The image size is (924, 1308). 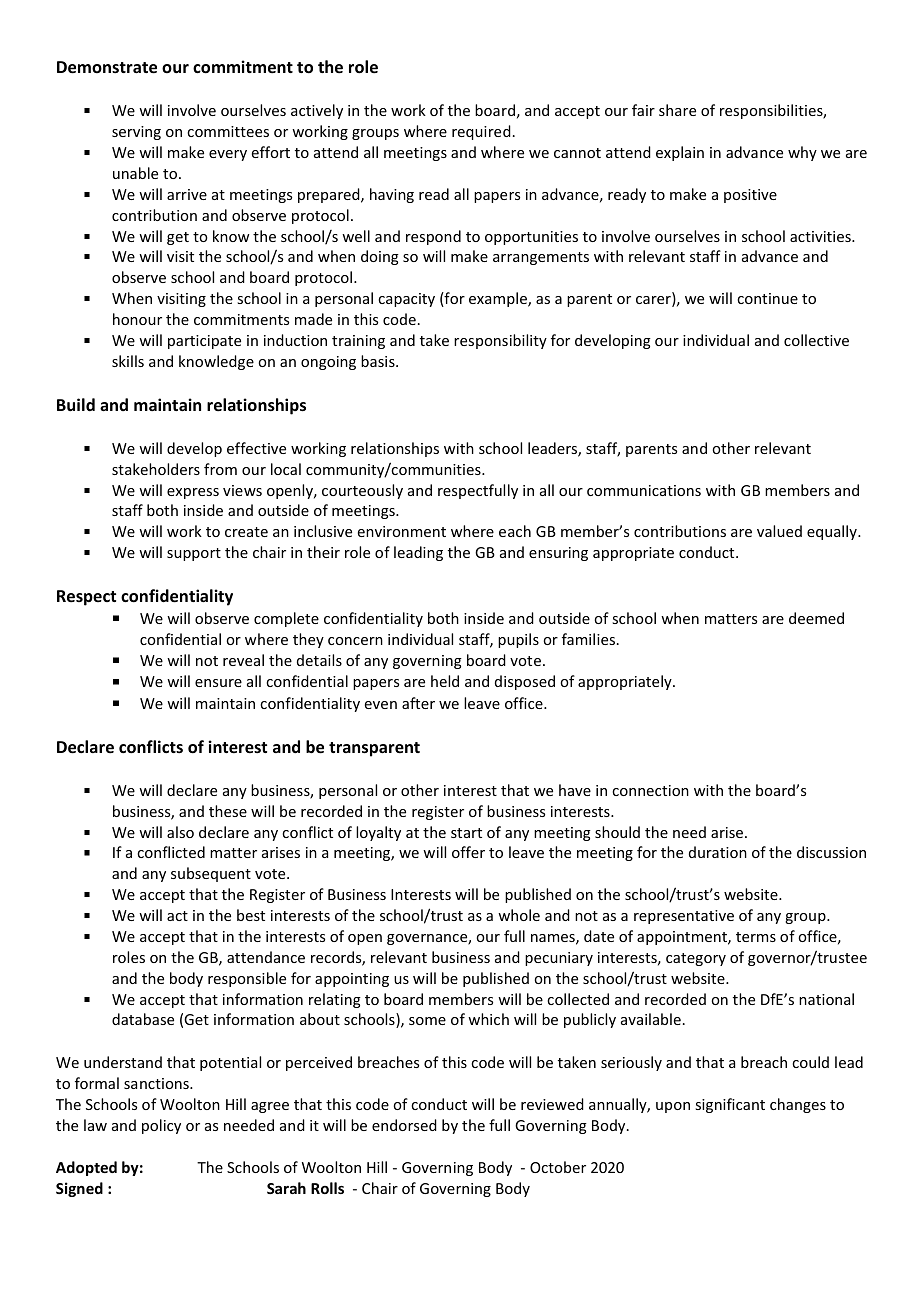 What do you see at coordinates (468, 852) in the document?
I see `offer` at bounding box center [468, 852].
